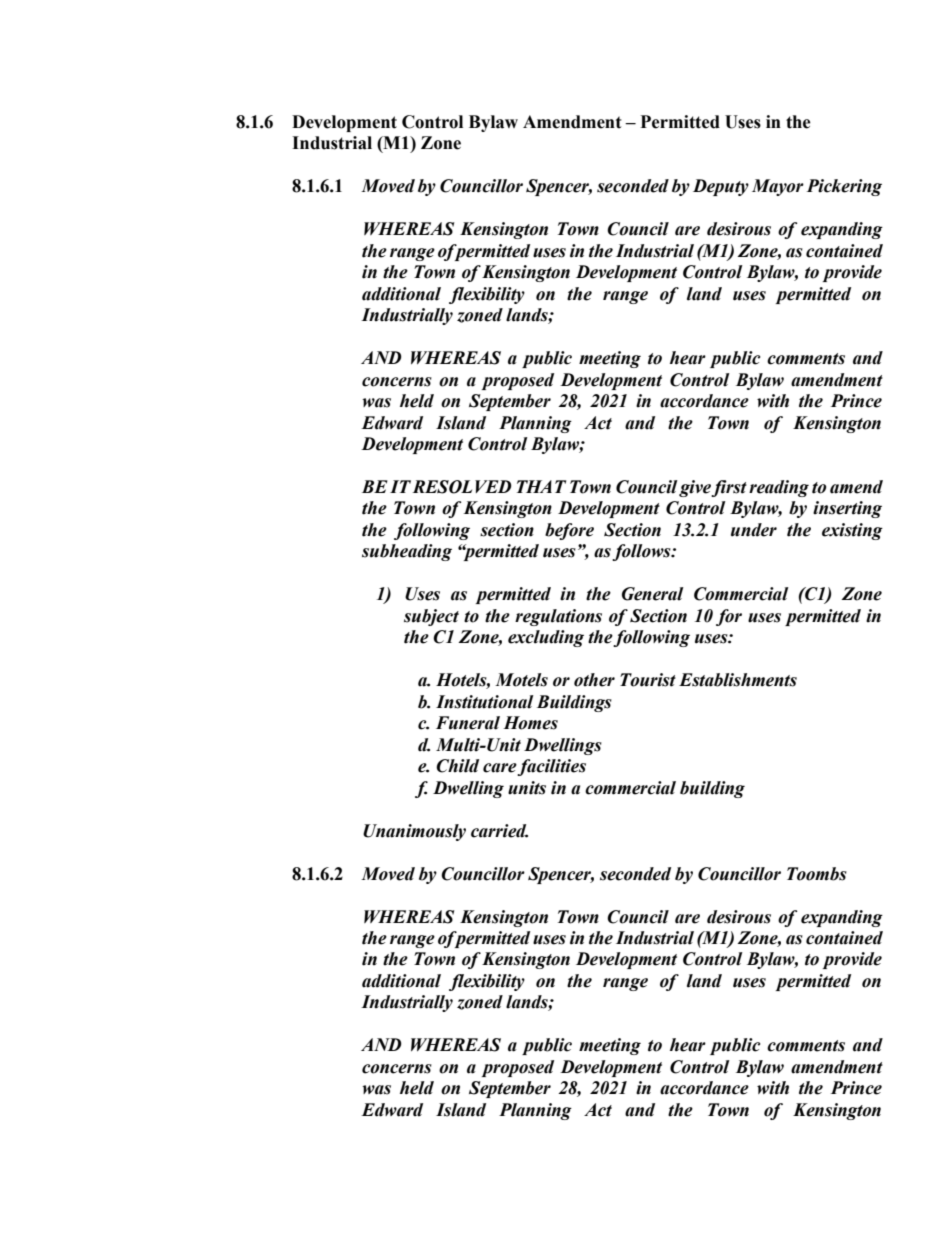 This document has height=1233, width=952. I want to click on carried, so click(499, 831).
